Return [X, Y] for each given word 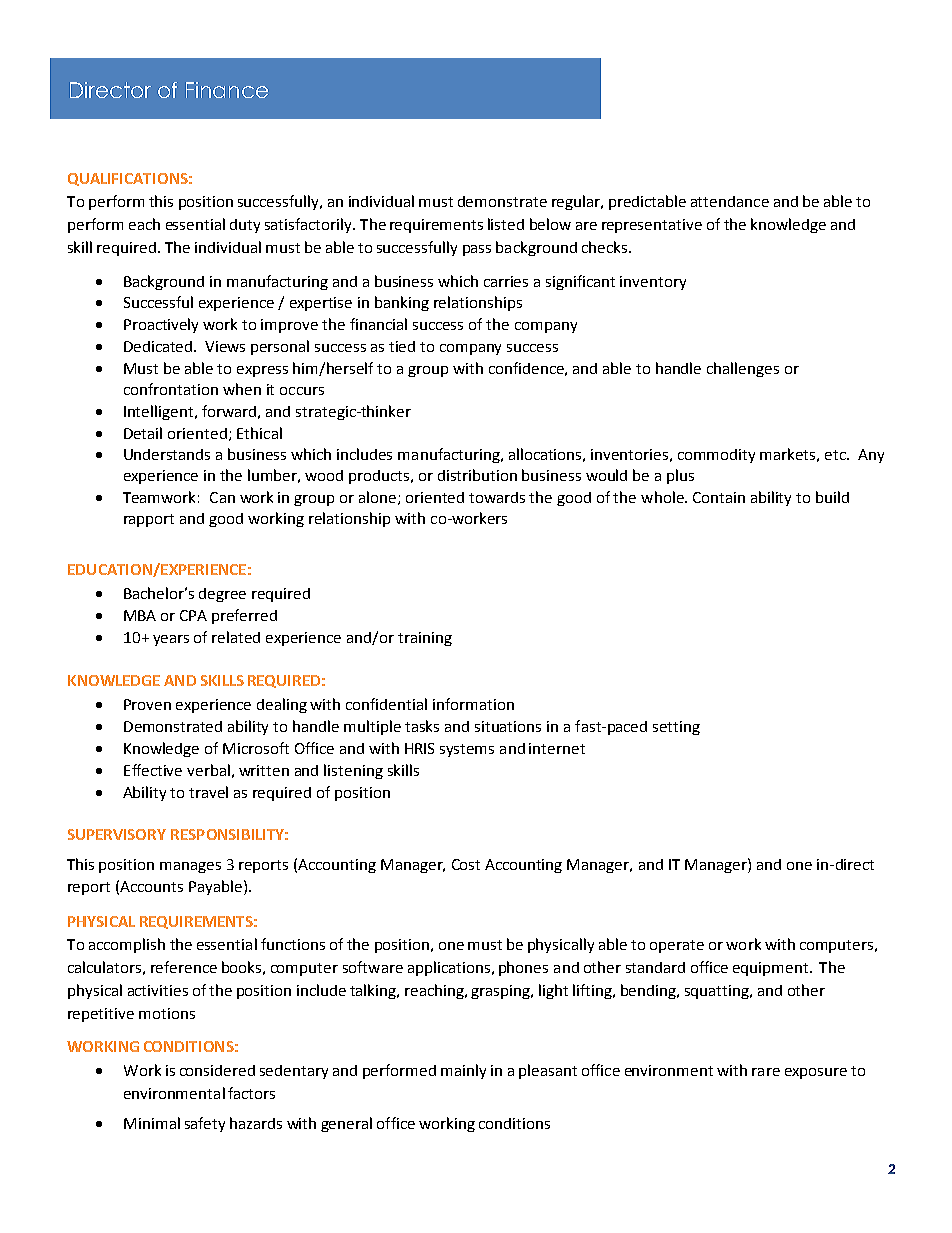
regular [577, 202]
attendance [730, 201]
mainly [463, 1071]
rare [766, 1072]
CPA [193, 615]
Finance [227, 90]
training [425, 639]
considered [217, 1070]
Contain [719, 497]
